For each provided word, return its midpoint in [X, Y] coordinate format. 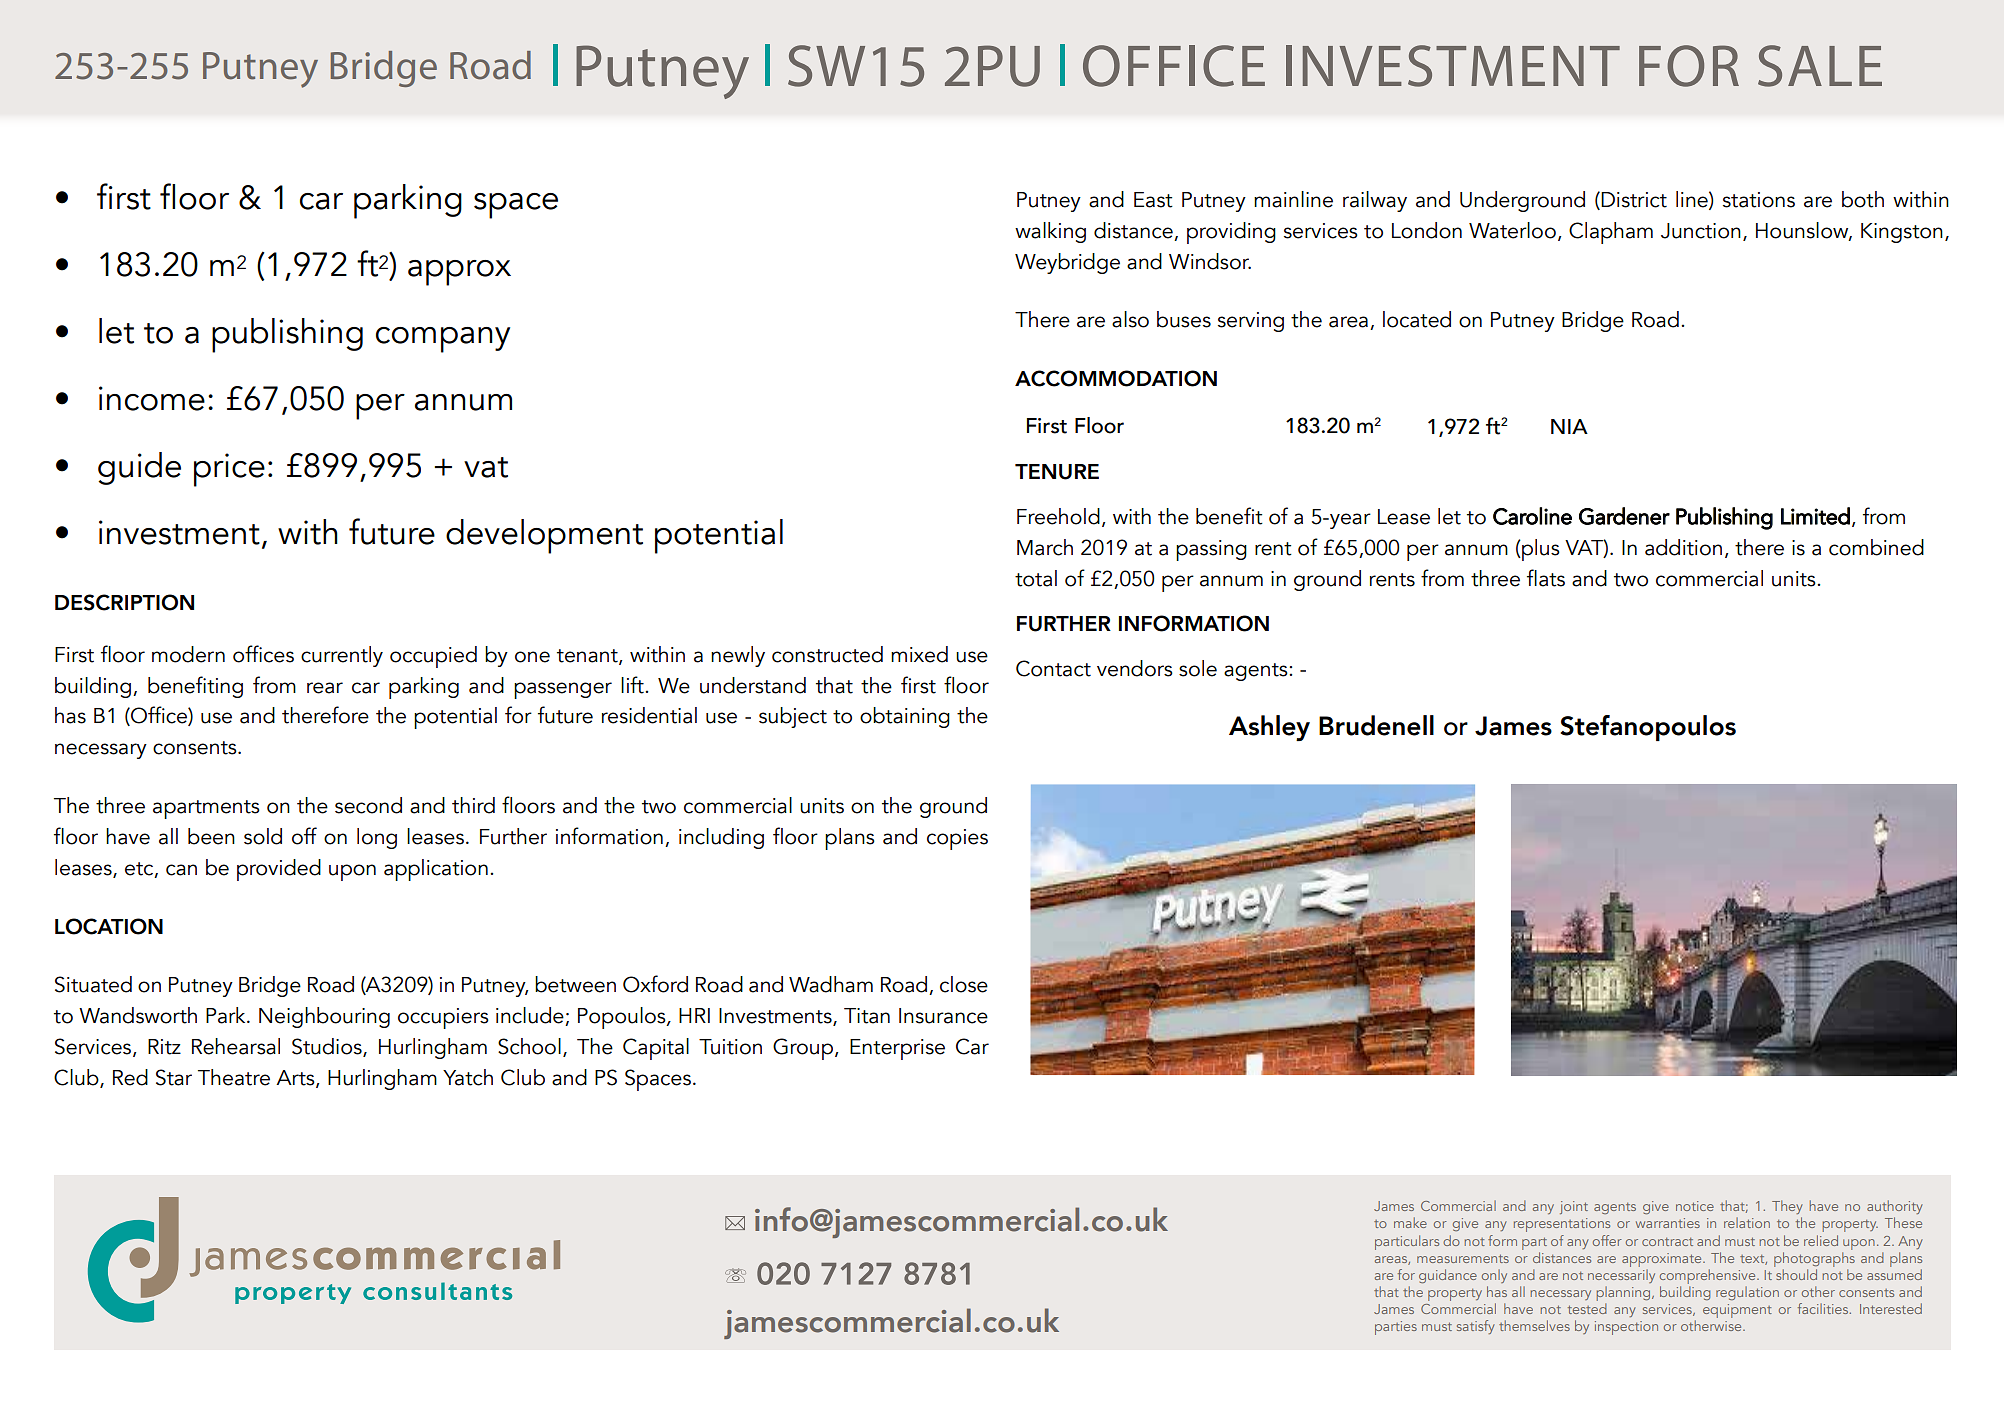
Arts [296, 1079]
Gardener [1624, 516]
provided [279, 870]
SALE [1820, 66]
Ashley [1269, 728]
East [1153, 200]
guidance [1448, 1276]
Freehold [1058, 516]
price [229, 470]
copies [957, 839]
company [443, 340]
